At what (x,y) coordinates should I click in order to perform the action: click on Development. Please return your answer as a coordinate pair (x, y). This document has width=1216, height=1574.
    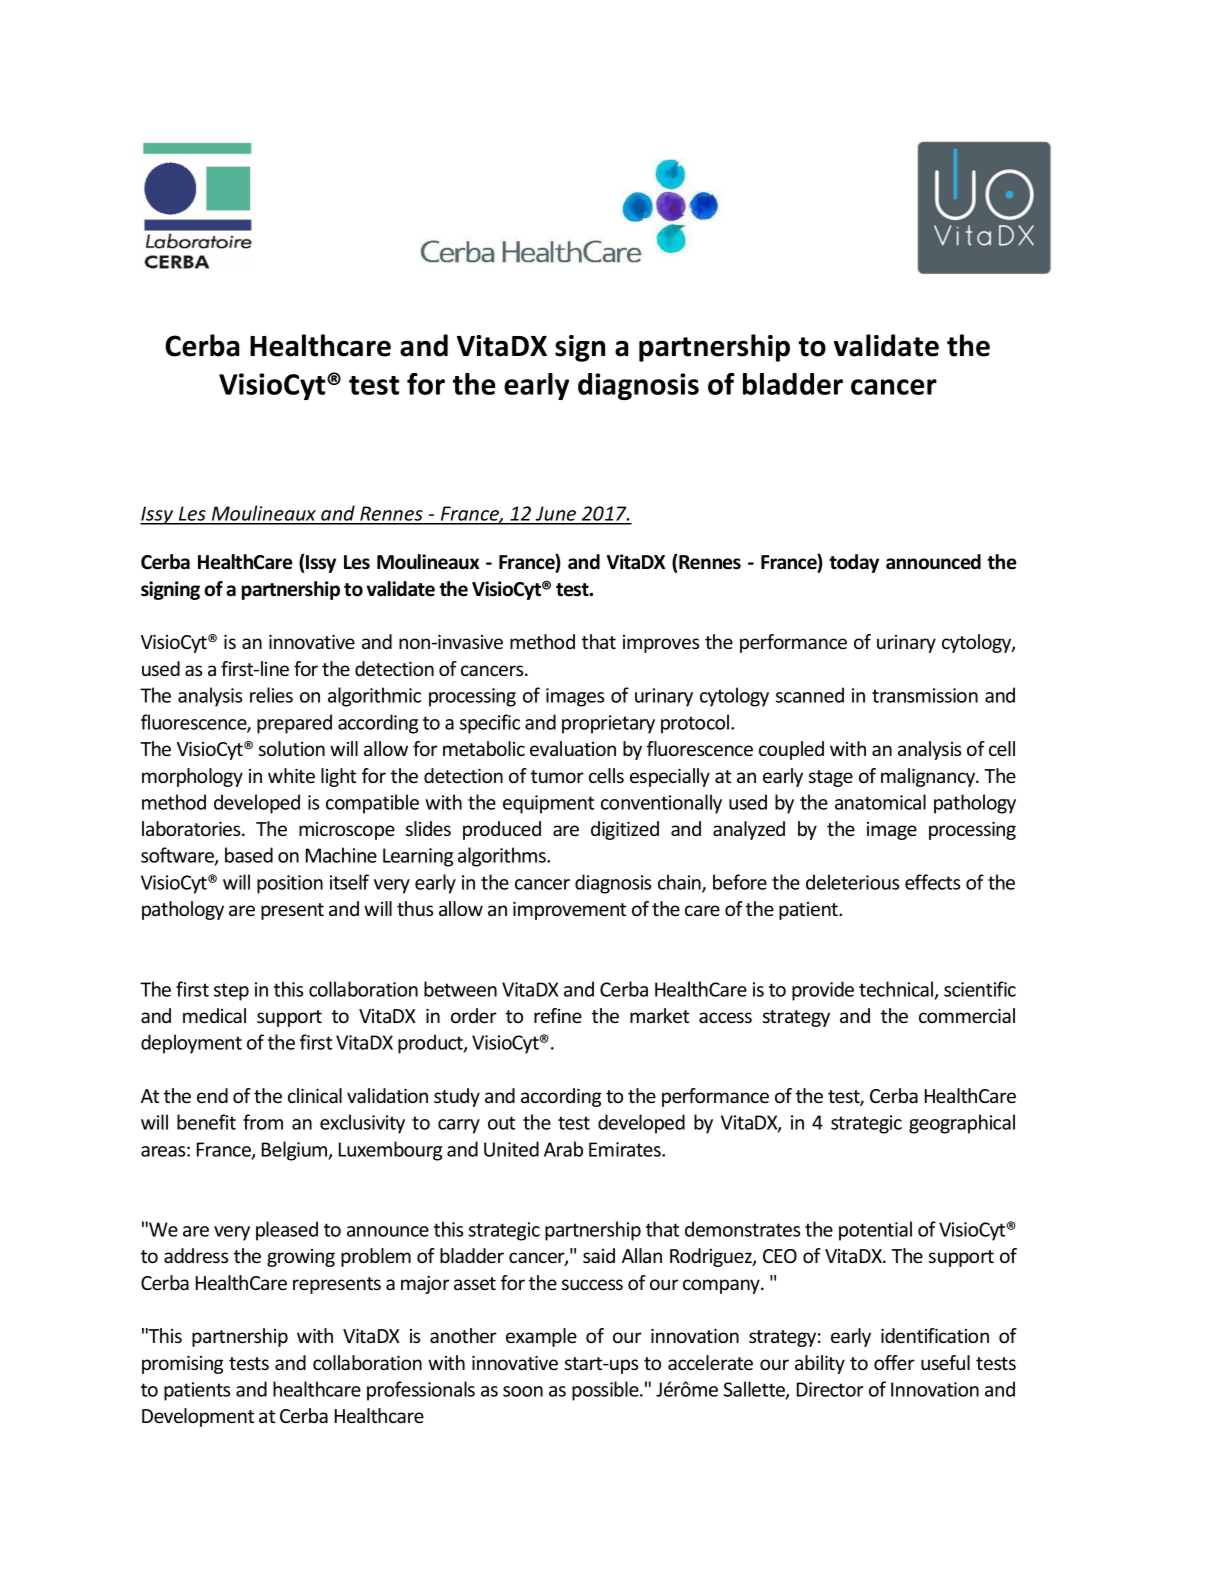
    Looking at the image, I should click on (198, 1417).
